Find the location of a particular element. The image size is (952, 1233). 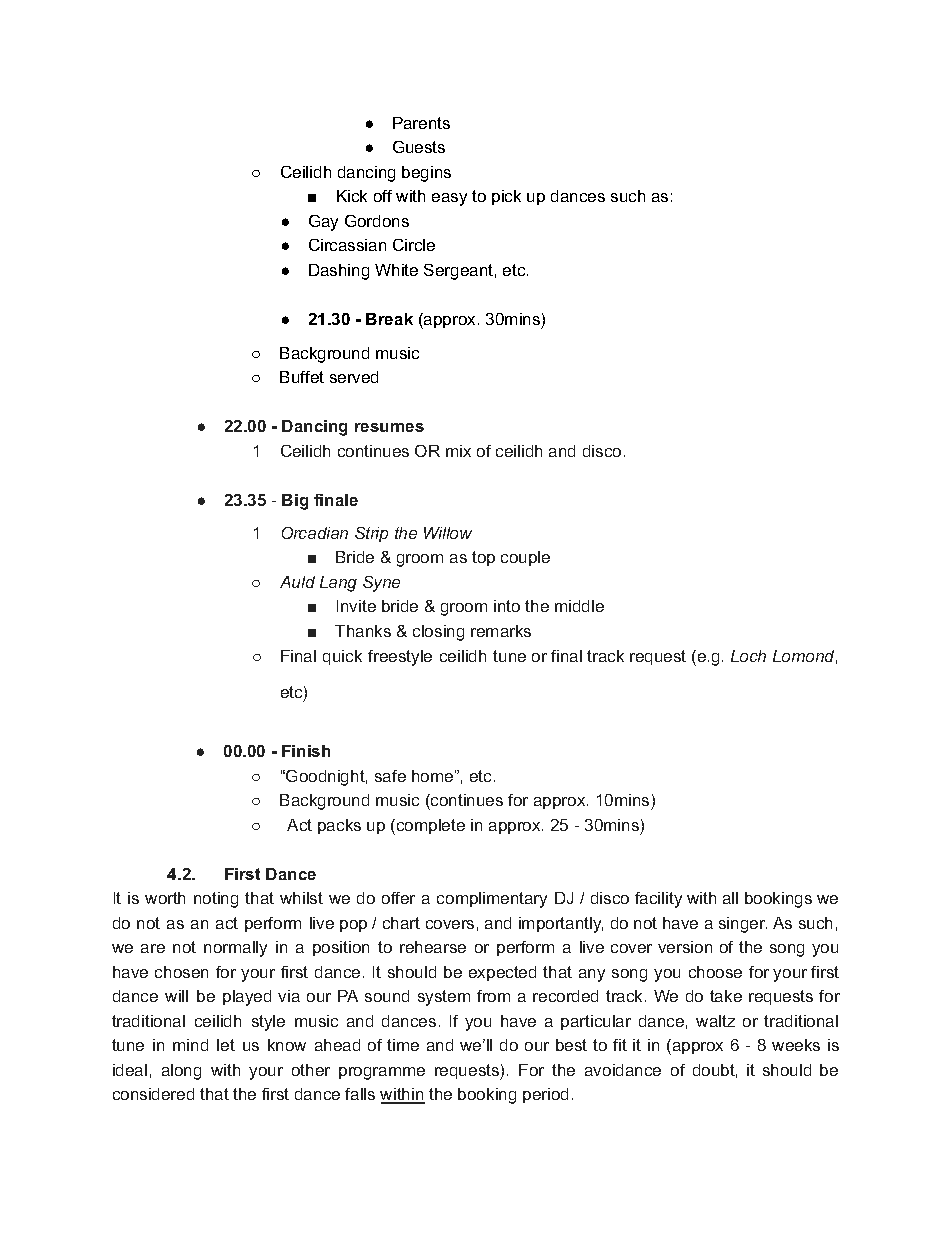

Big is located at coordinates (295, 502).
